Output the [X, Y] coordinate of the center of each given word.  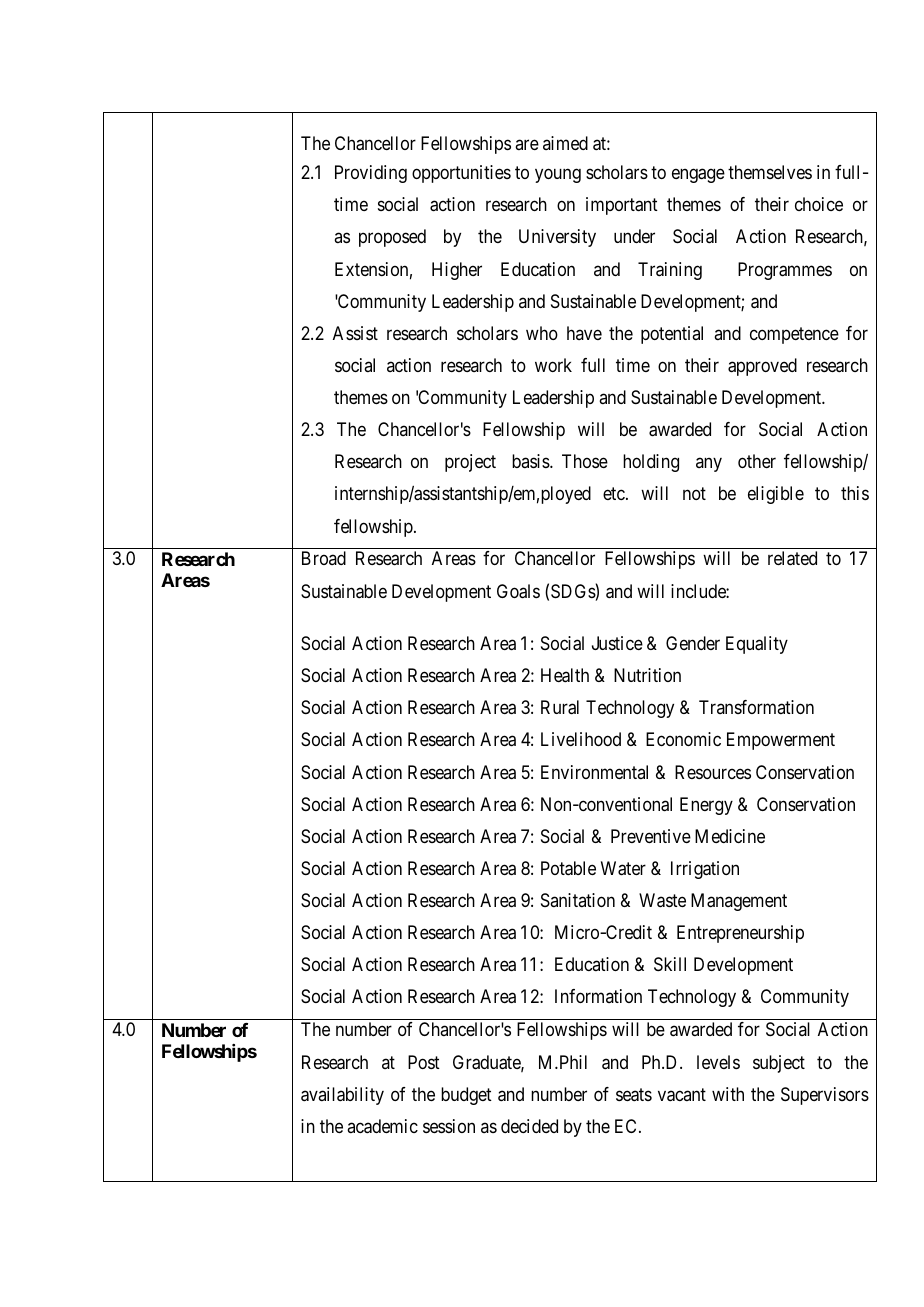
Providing [371, 174]
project [470, 463]
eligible [776, 495]
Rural [560, 707]
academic [382, 1126]
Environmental [594, 772]
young [558, 175]
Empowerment [781, 741]
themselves [770, 172]
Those [585, 461]
